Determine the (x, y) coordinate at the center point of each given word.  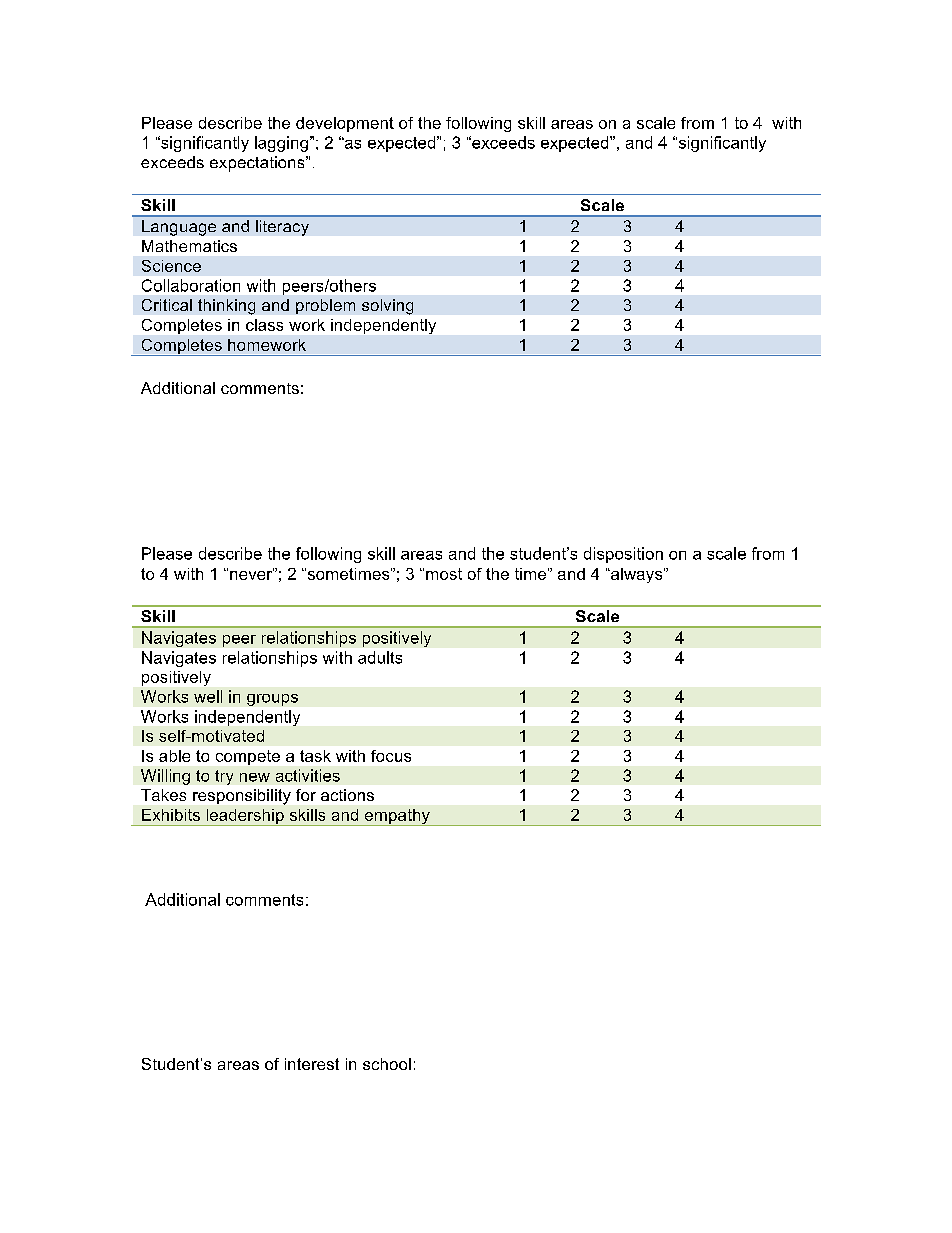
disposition (623, 555)
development (345, 124)
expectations (258, 164)
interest (312, 1064)
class (264, 325)
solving (387, 307)
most (444, 574)
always (637, 575)
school (387, 1064)
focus (391, 756)
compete (248, 757)
